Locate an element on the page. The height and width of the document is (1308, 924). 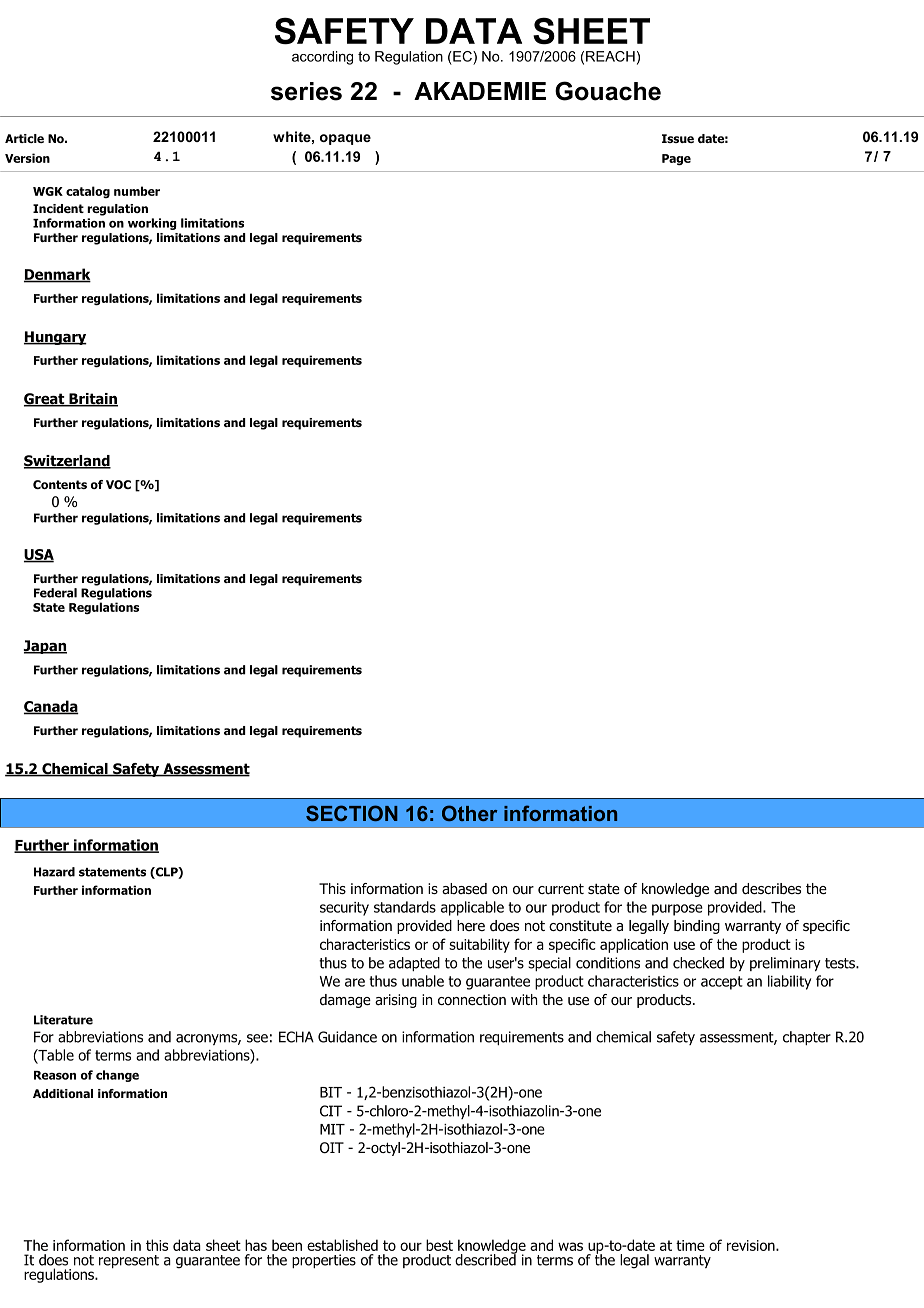
represent is located at coordinates (129, 1261).
